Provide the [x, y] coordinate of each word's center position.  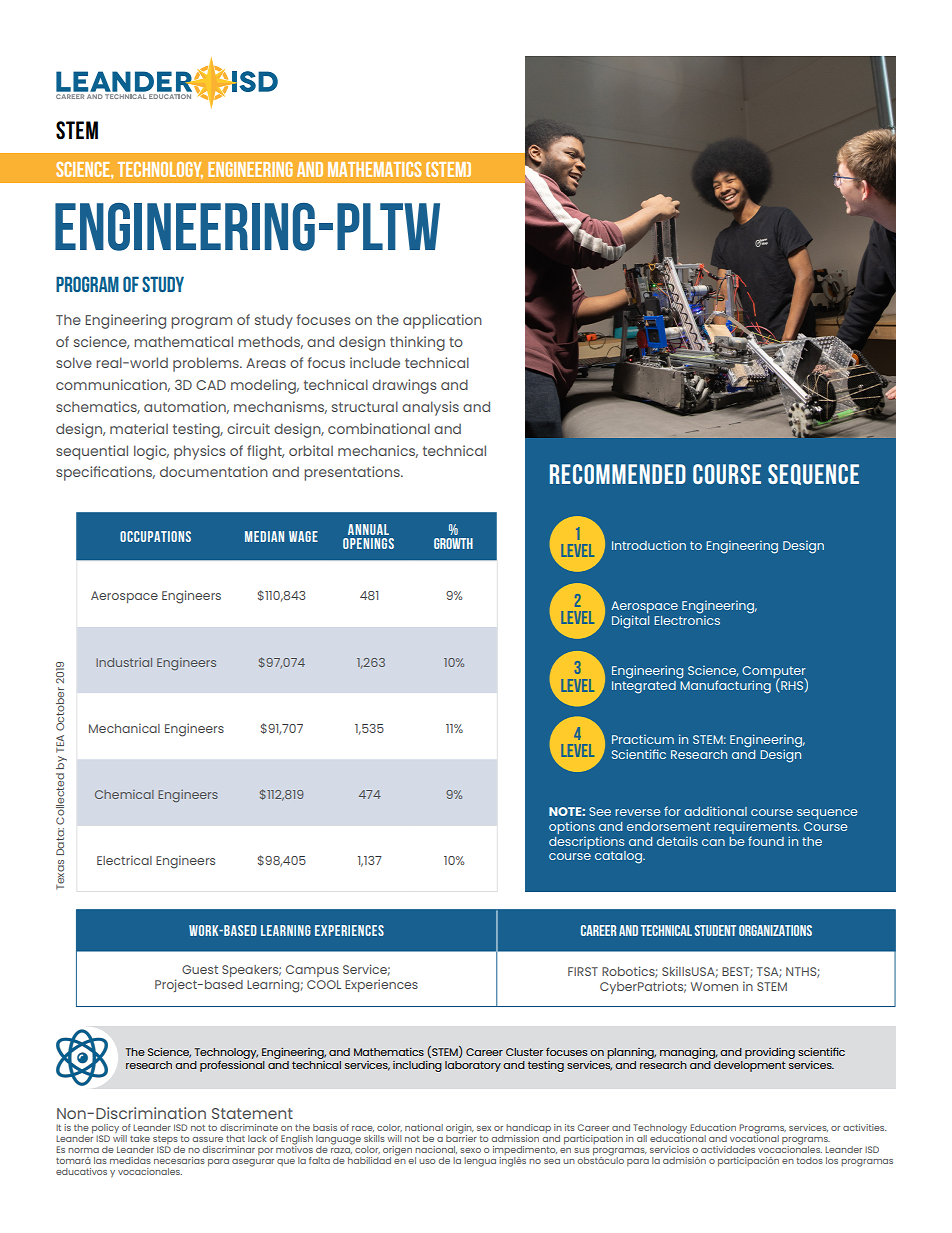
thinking [417, 343]
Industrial [124, 662]
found [766, 841]
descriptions [586, 843]
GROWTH [453, 543]
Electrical [124, 860]
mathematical [183, 341]
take [140, 1138]
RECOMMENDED [618, 474]
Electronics [687, 619]
